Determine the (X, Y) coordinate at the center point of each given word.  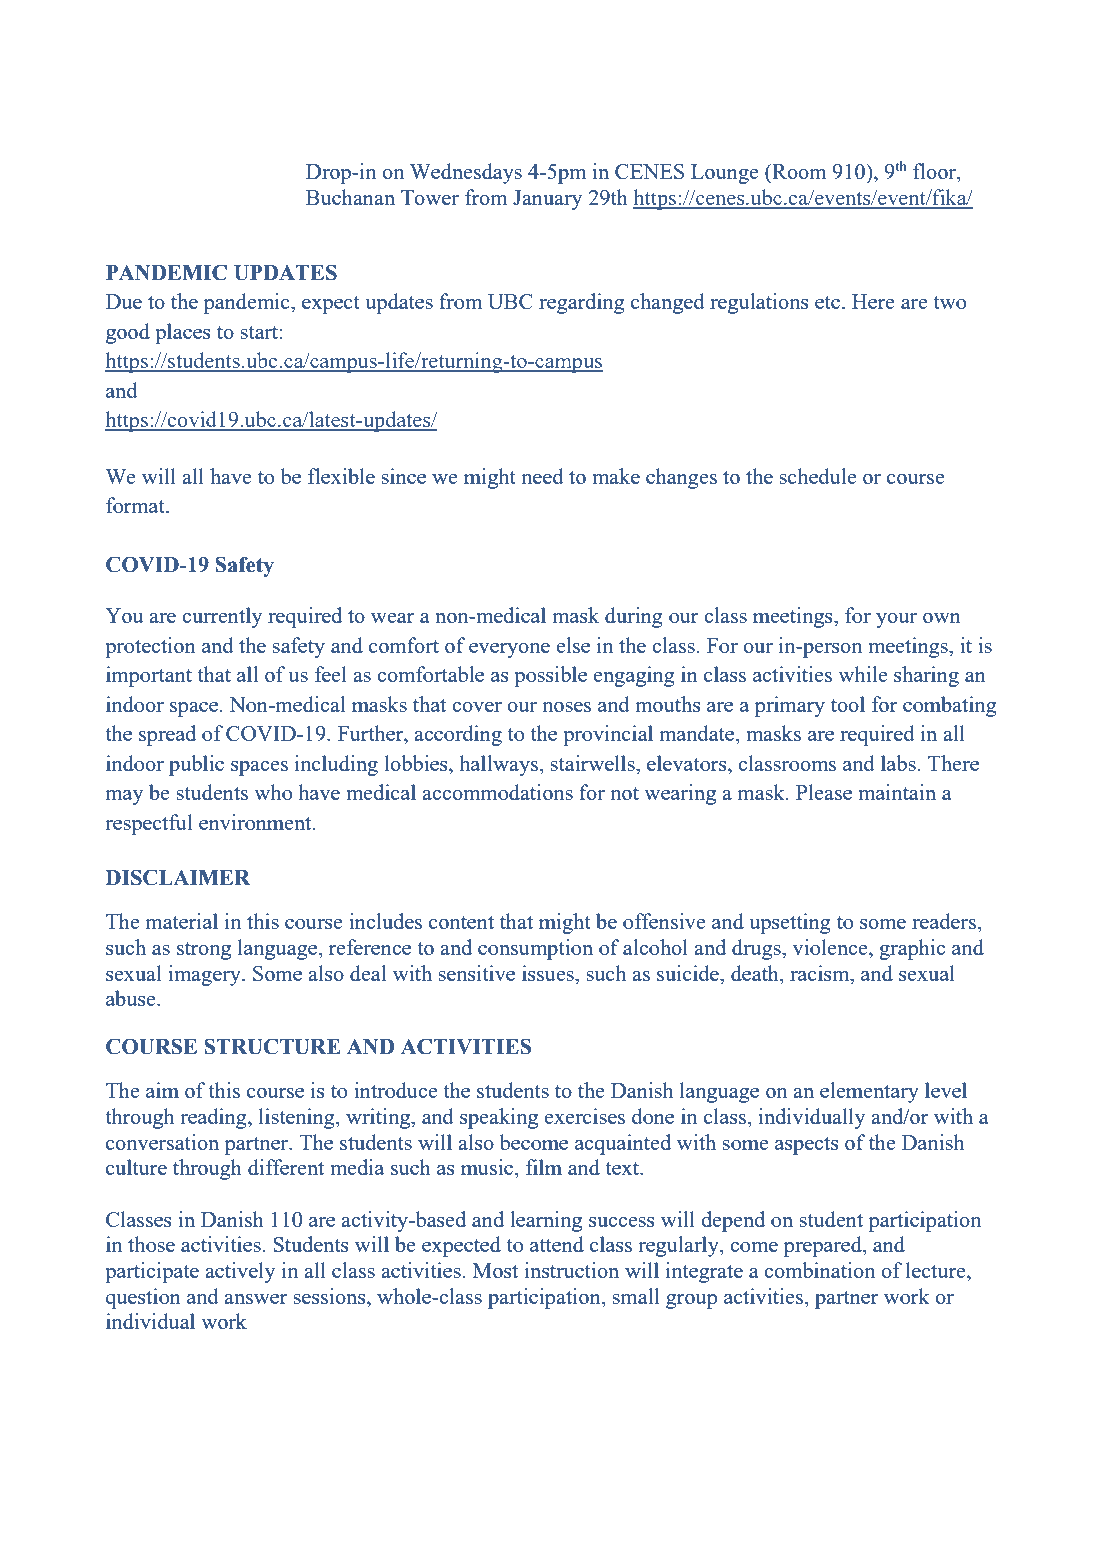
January (547, 200)
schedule (817, 476)
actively (240, 1272)
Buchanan (350, 197)
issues (549, 973)
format (136, 505)
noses (567, 707)
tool (848, 704)
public (196, 765)
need (543, 476)
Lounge (724, 174)
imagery (205, 975)
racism (821, 973)
